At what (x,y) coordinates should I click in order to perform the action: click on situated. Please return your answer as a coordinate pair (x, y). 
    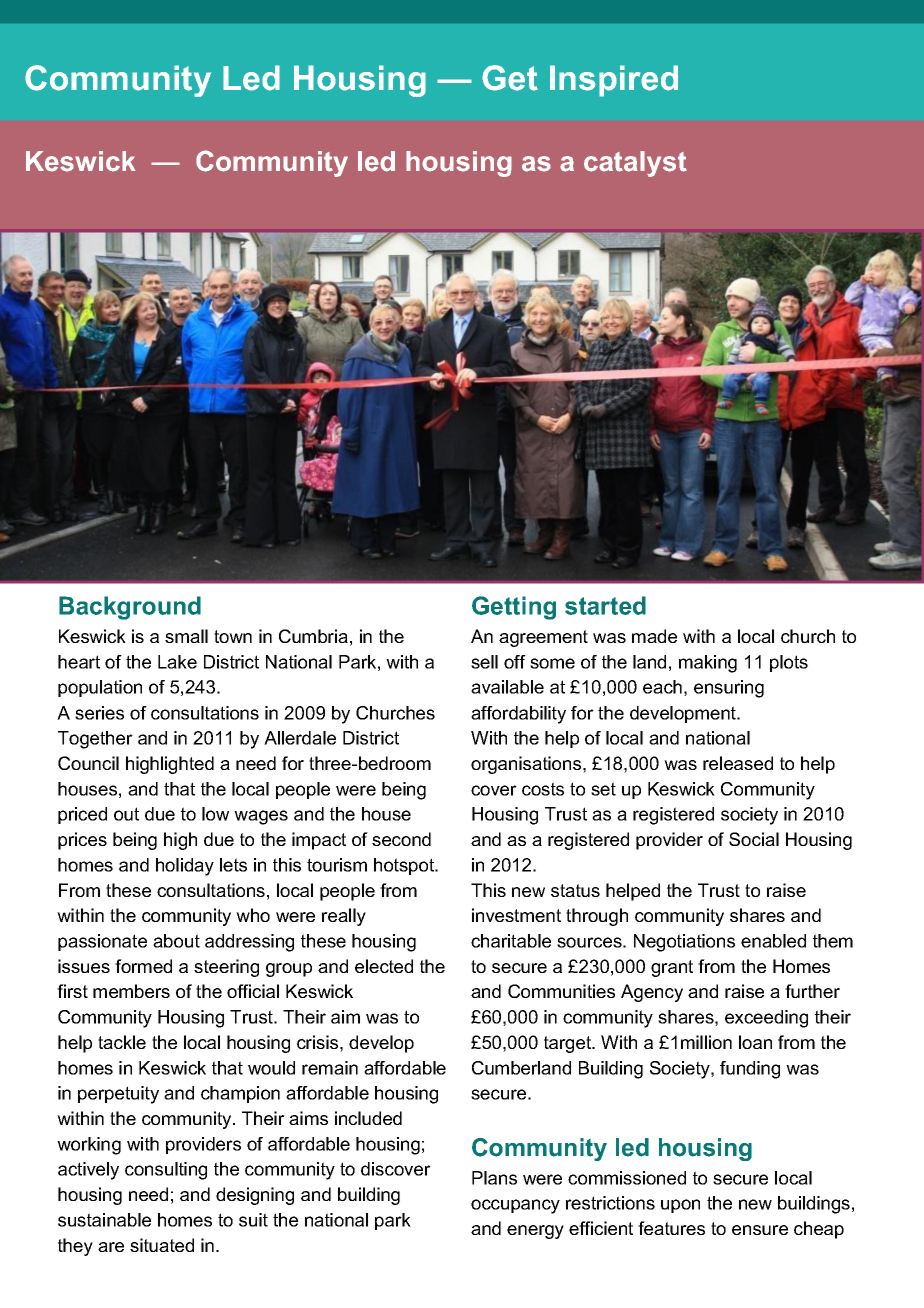
    Looking at the image, I should click on (162, 1245).
